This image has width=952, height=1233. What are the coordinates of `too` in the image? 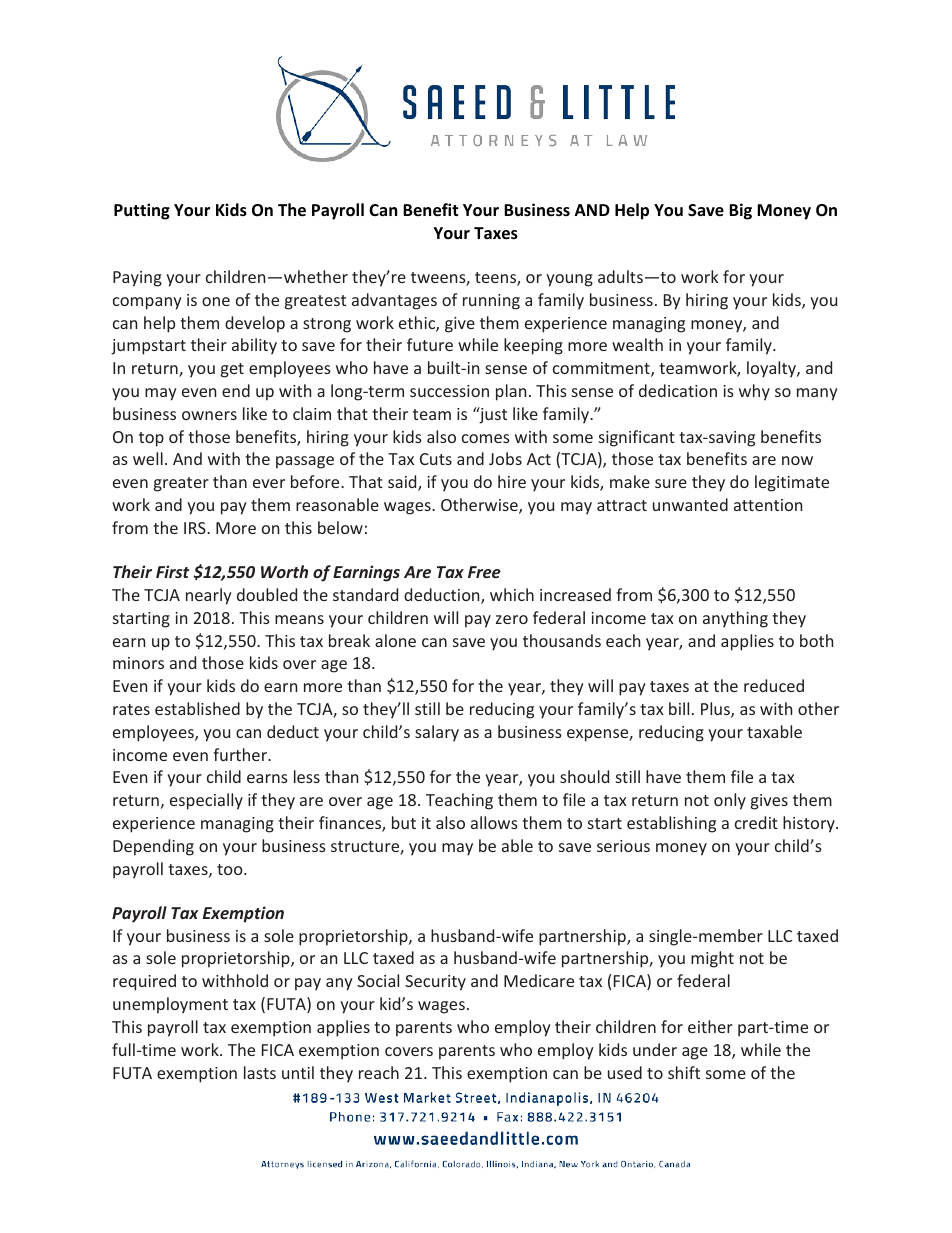 It's located at (231, 869).
